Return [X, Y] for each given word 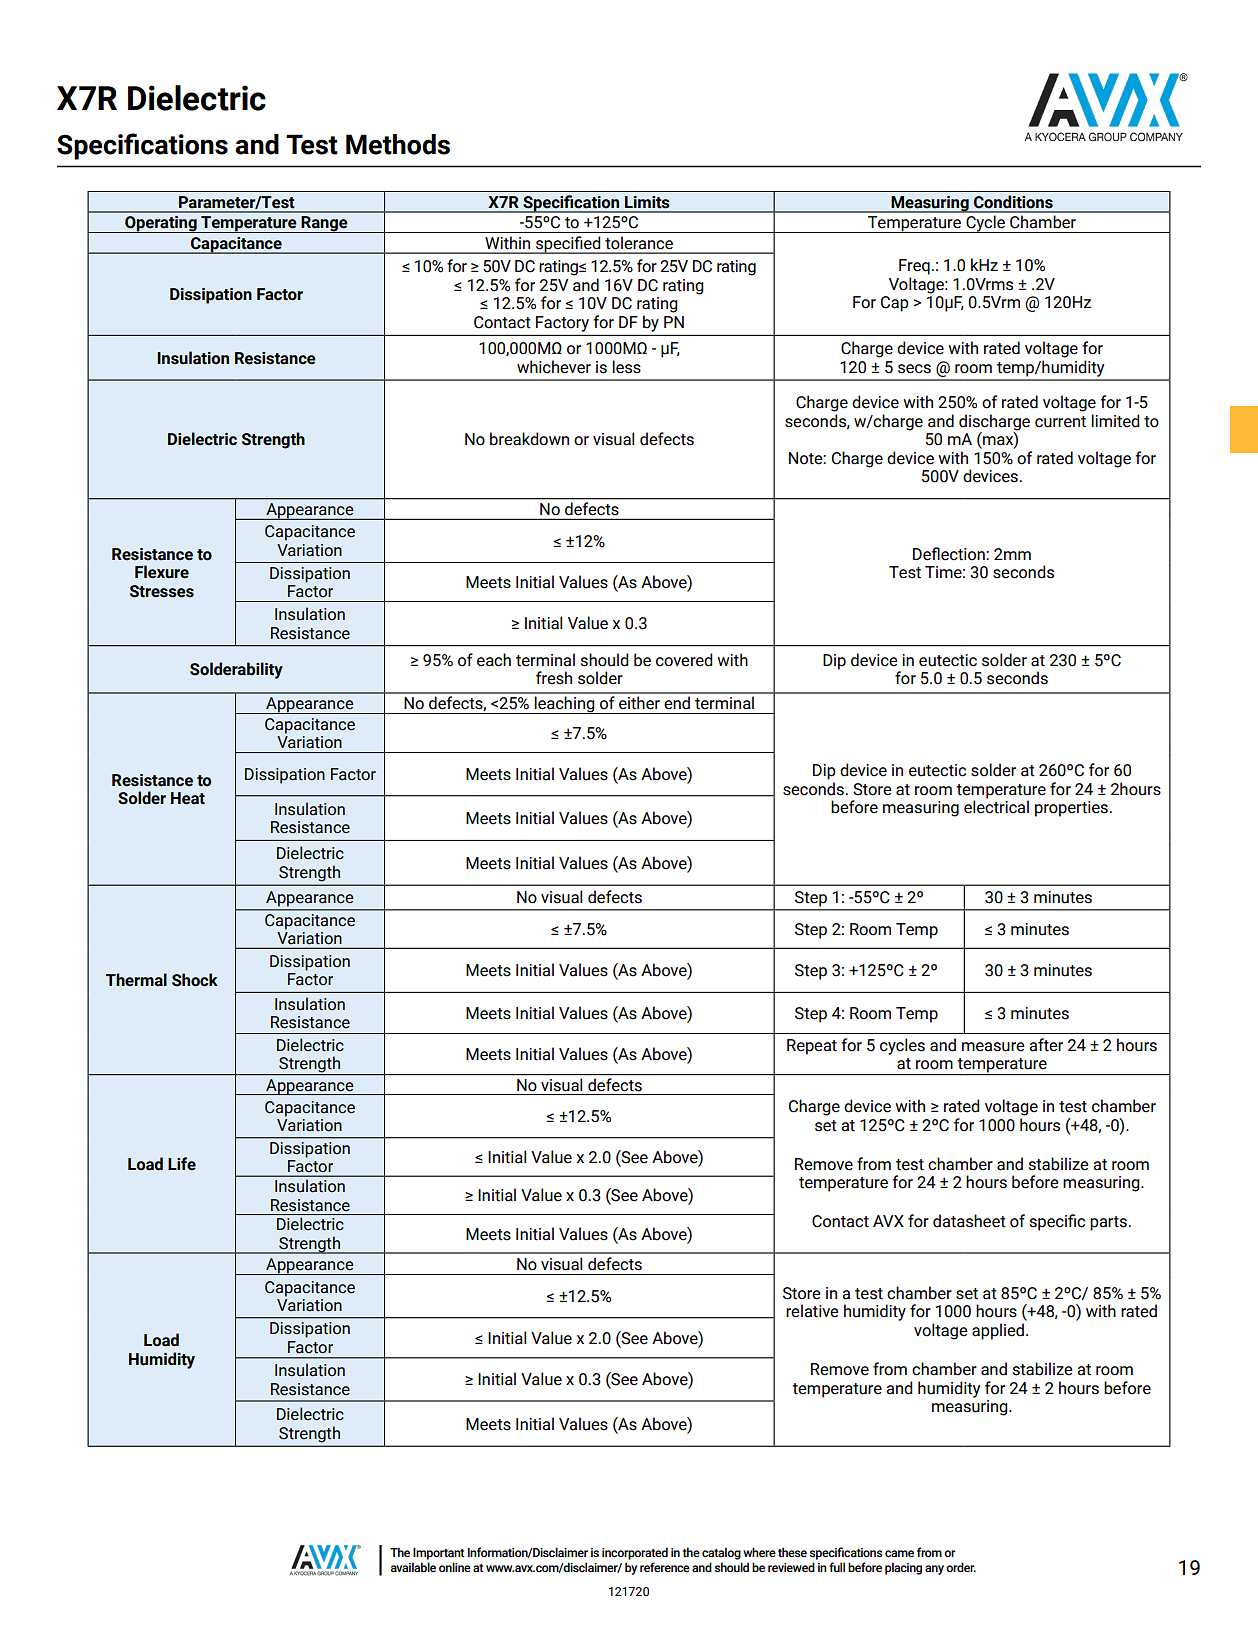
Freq [914, 267]
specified [568, 245]
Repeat [812, 1047]
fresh [554, 678]
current [1060, 422]
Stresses [162, 591]
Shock [195, 980]
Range [325, 224]
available [413, 1567]
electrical [996, 806]
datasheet [969, 1221]
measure [993, 1047]
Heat [188, 798]
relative [812, 1311]
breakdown [529, 439]
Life [182, 1164]
